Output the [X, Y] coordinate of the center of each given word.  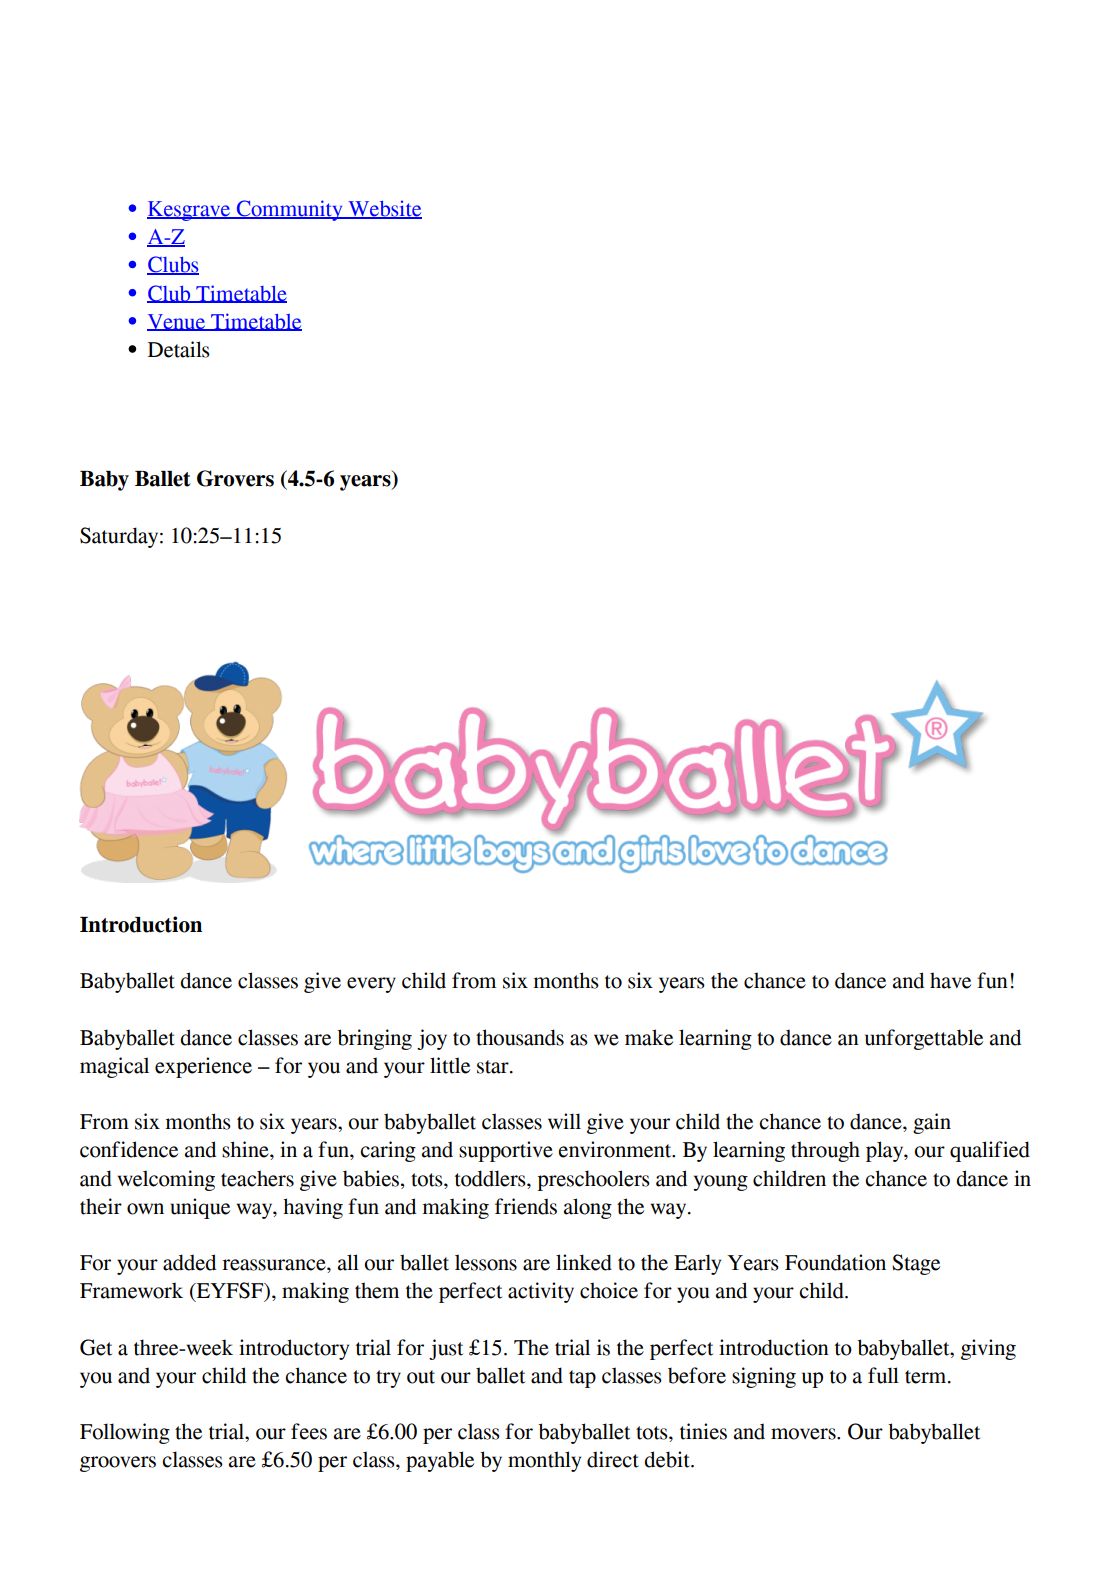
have [950, 980]
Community [289, 210]
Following [125, 1433]
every [371, 985]
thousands [520, 1037]
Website [384, 209]
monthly [544, 1461]
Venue [177, 322]
